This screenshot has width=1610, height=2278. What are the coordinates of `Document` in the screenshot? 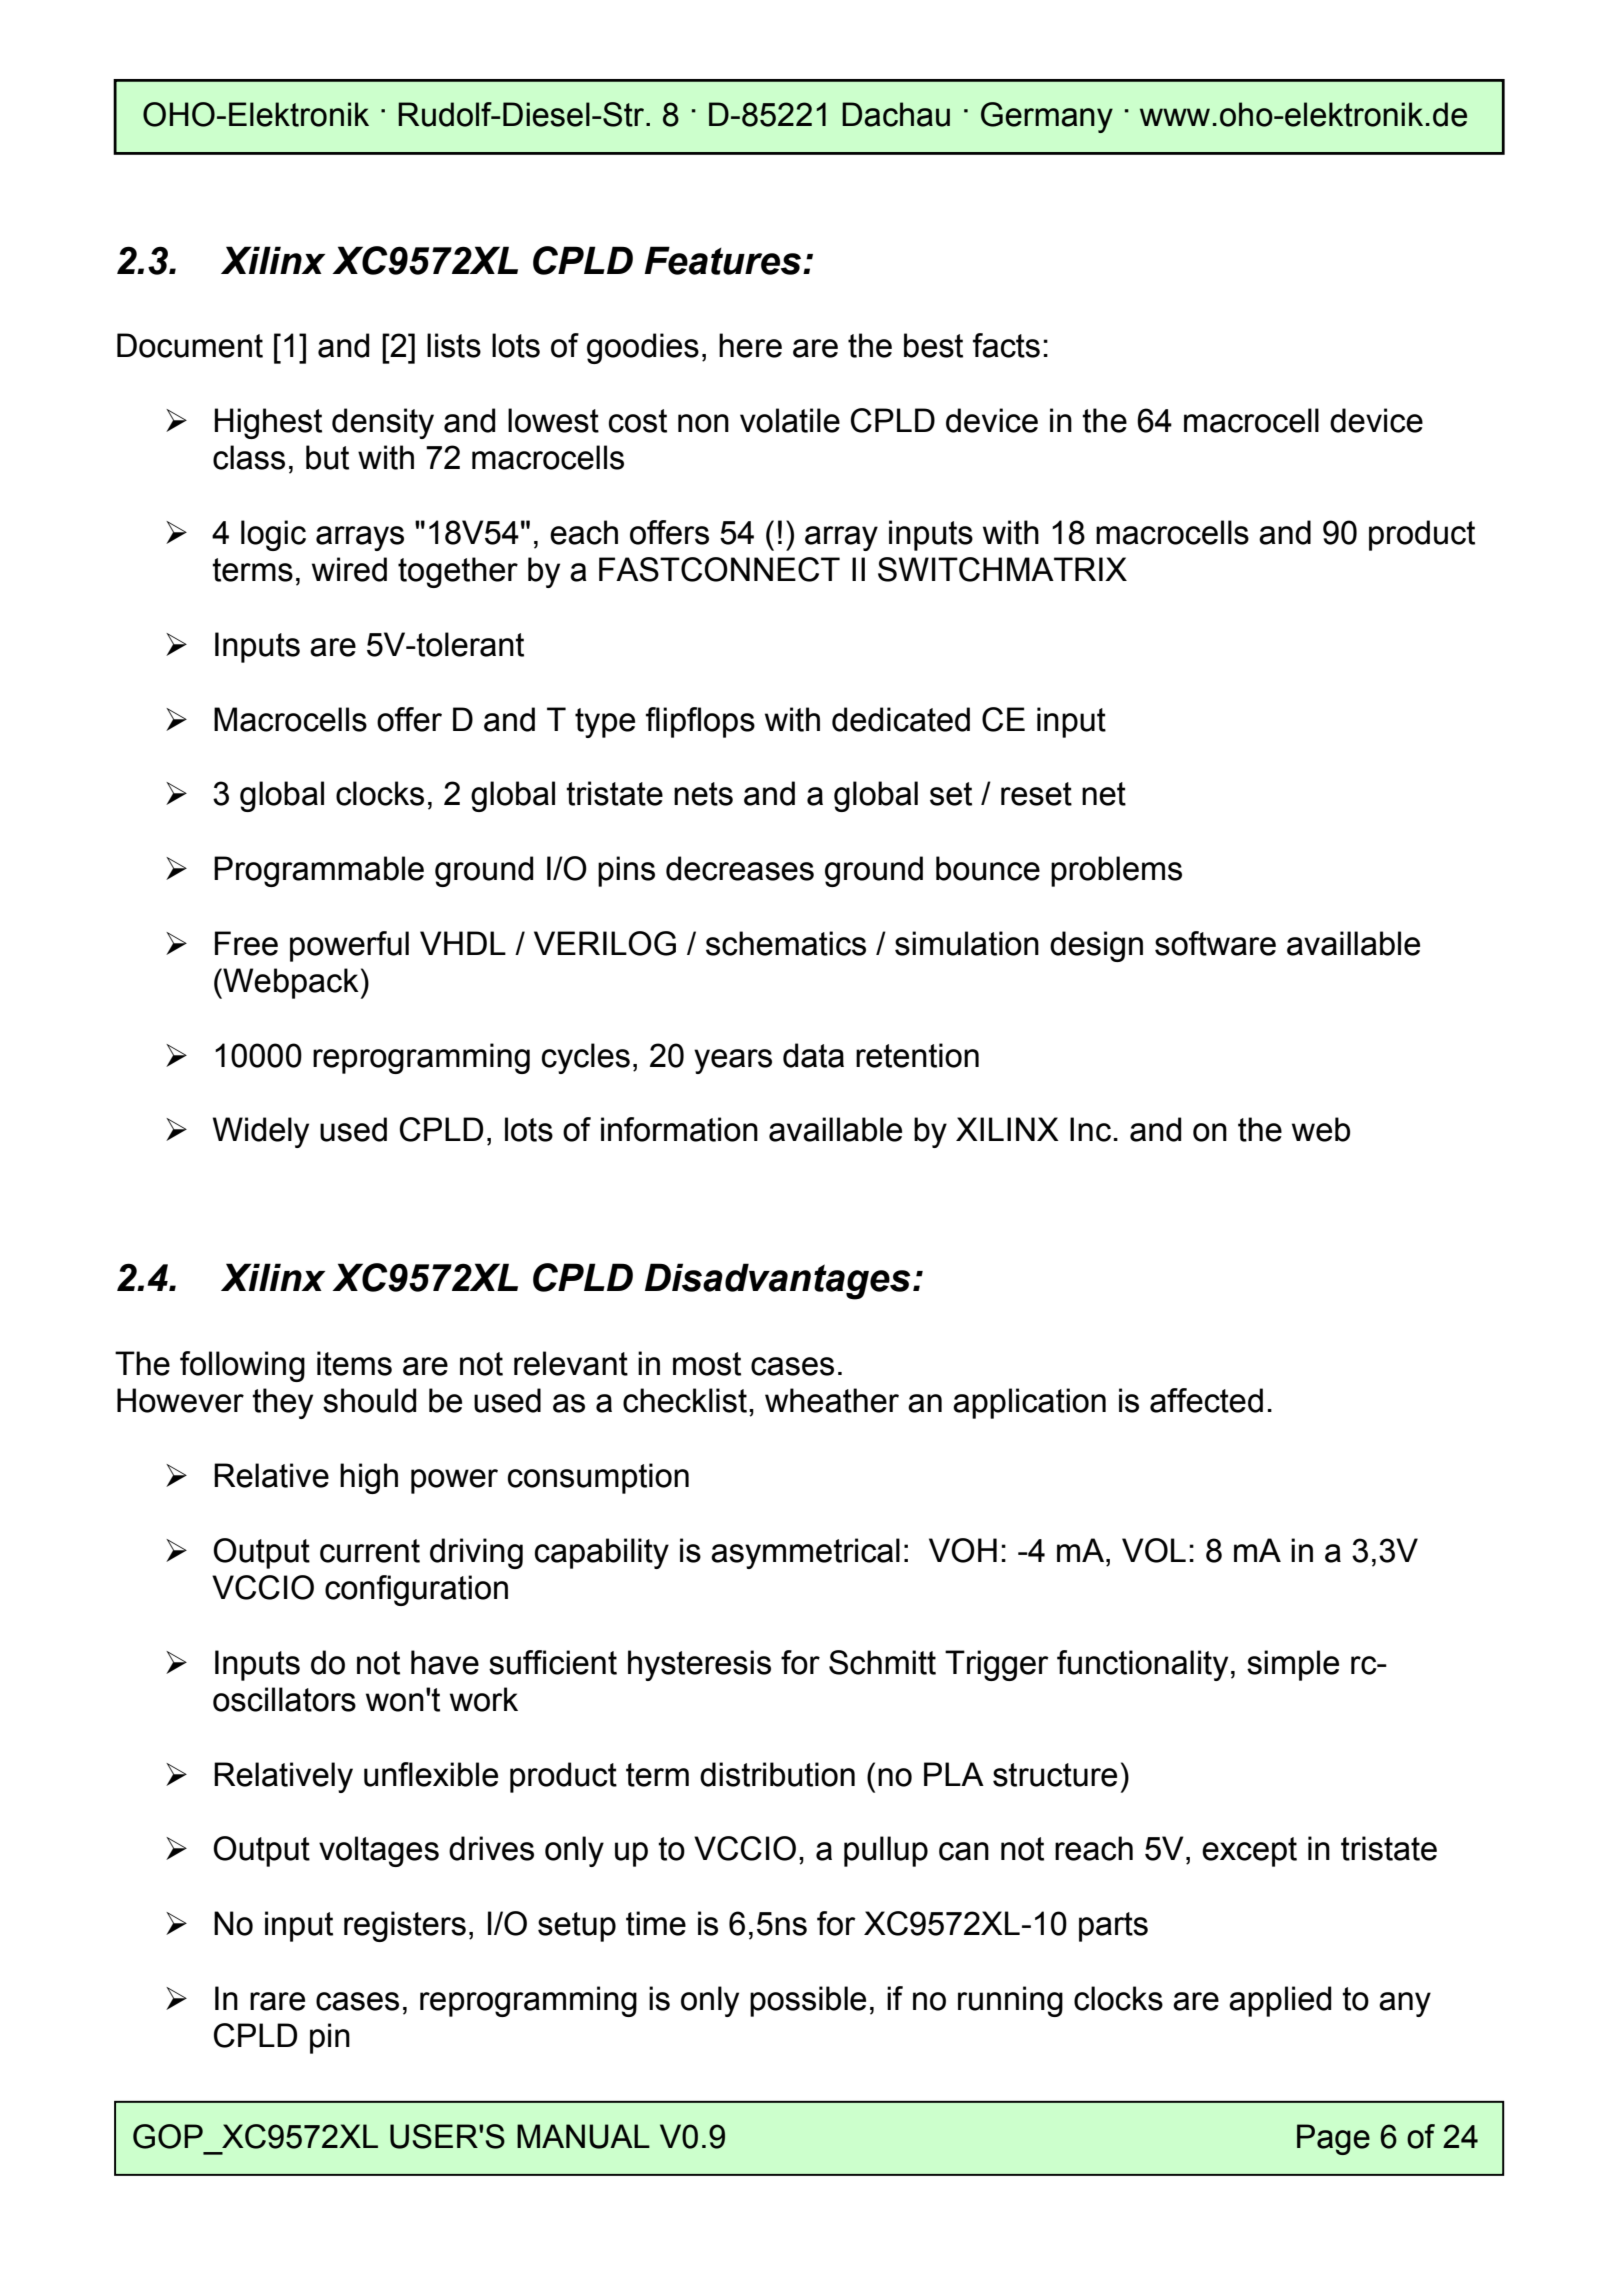 It's located at (190, 345).
